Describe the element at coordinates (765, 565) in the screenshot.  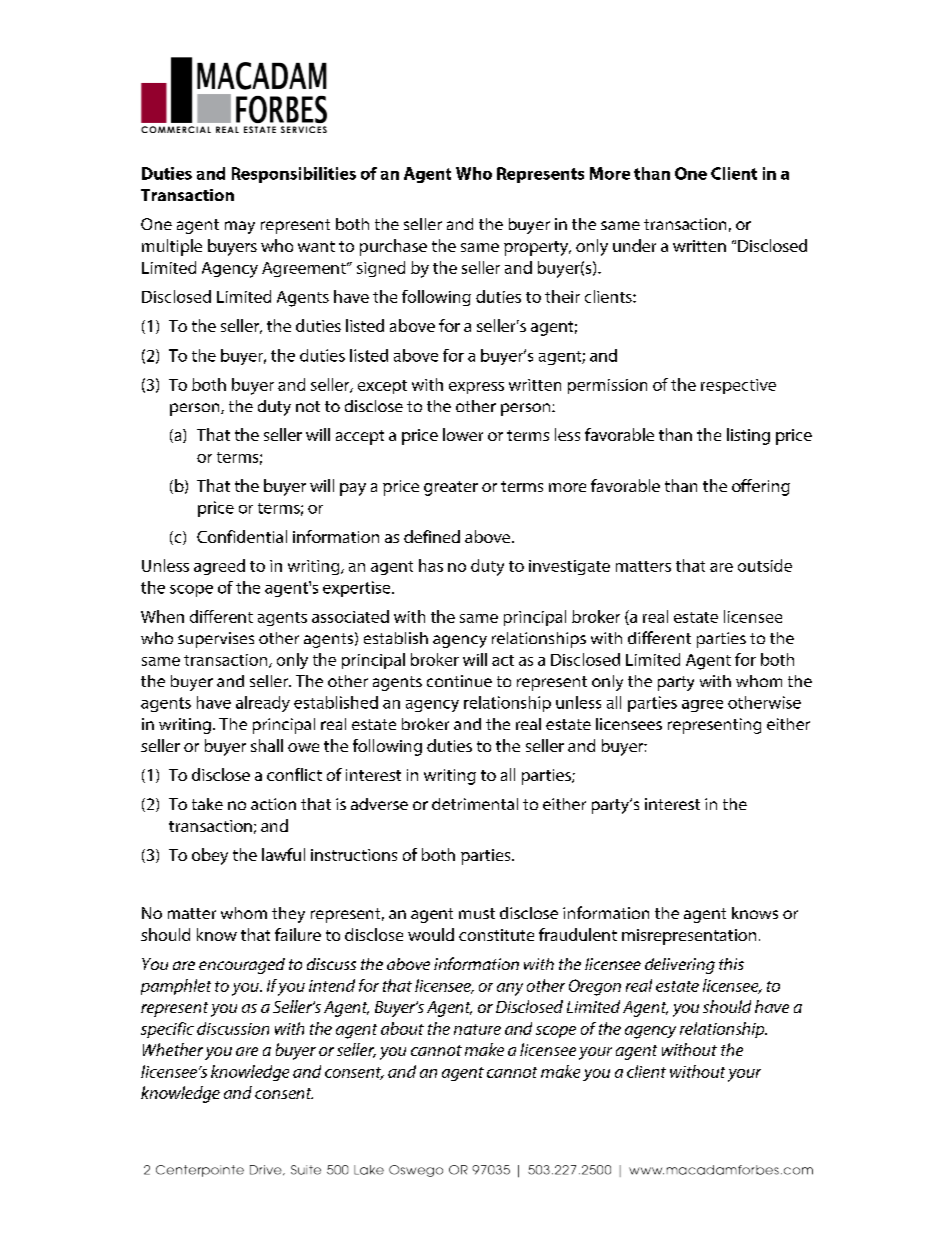
I see `outside` at that location.
